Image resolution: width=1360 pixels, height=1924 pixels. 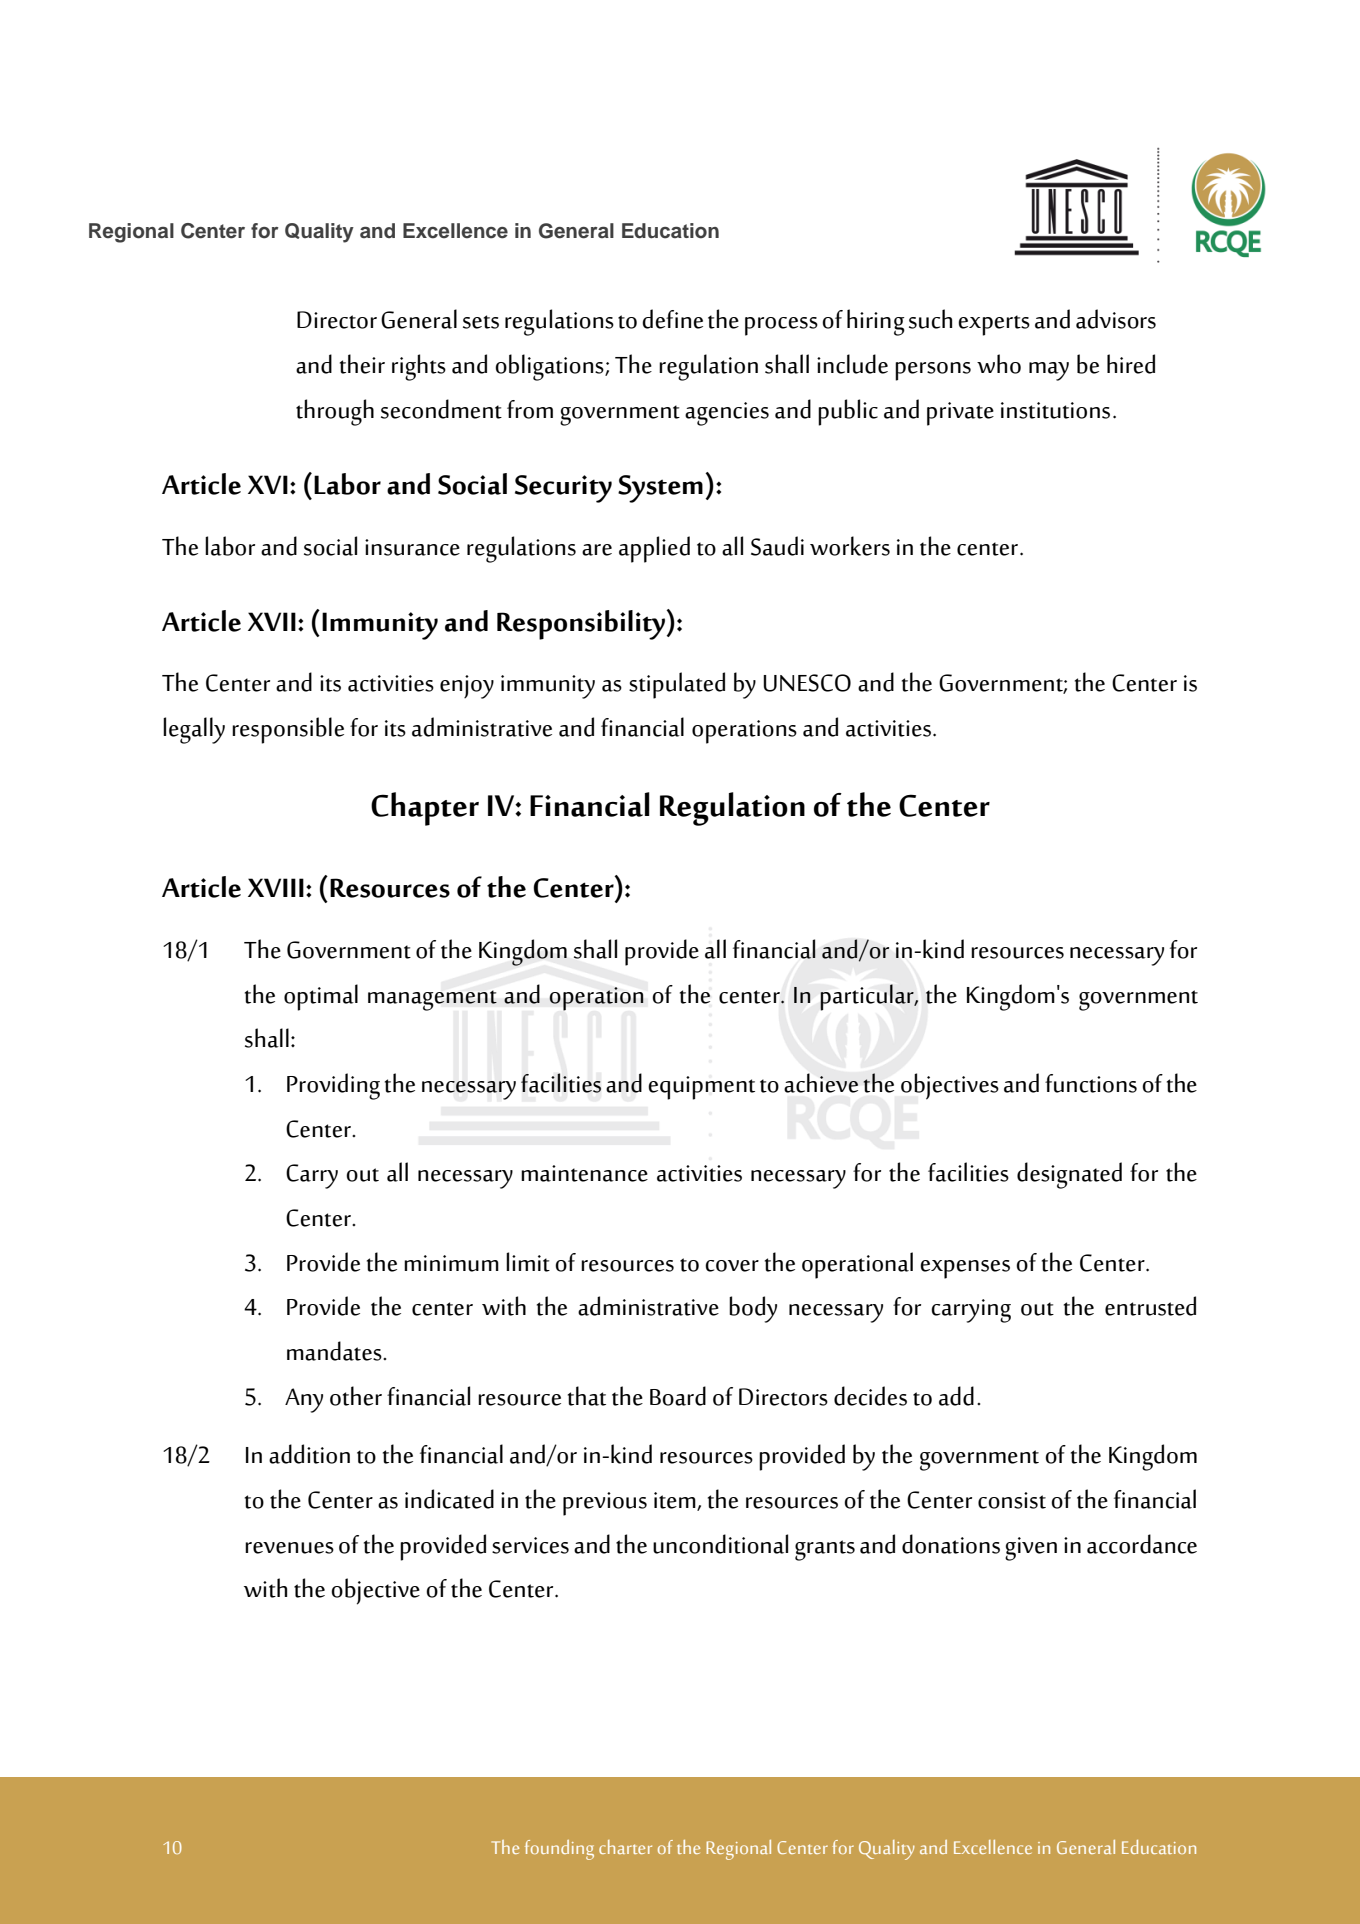 I want to click on their, so click(x=362, y=364).
